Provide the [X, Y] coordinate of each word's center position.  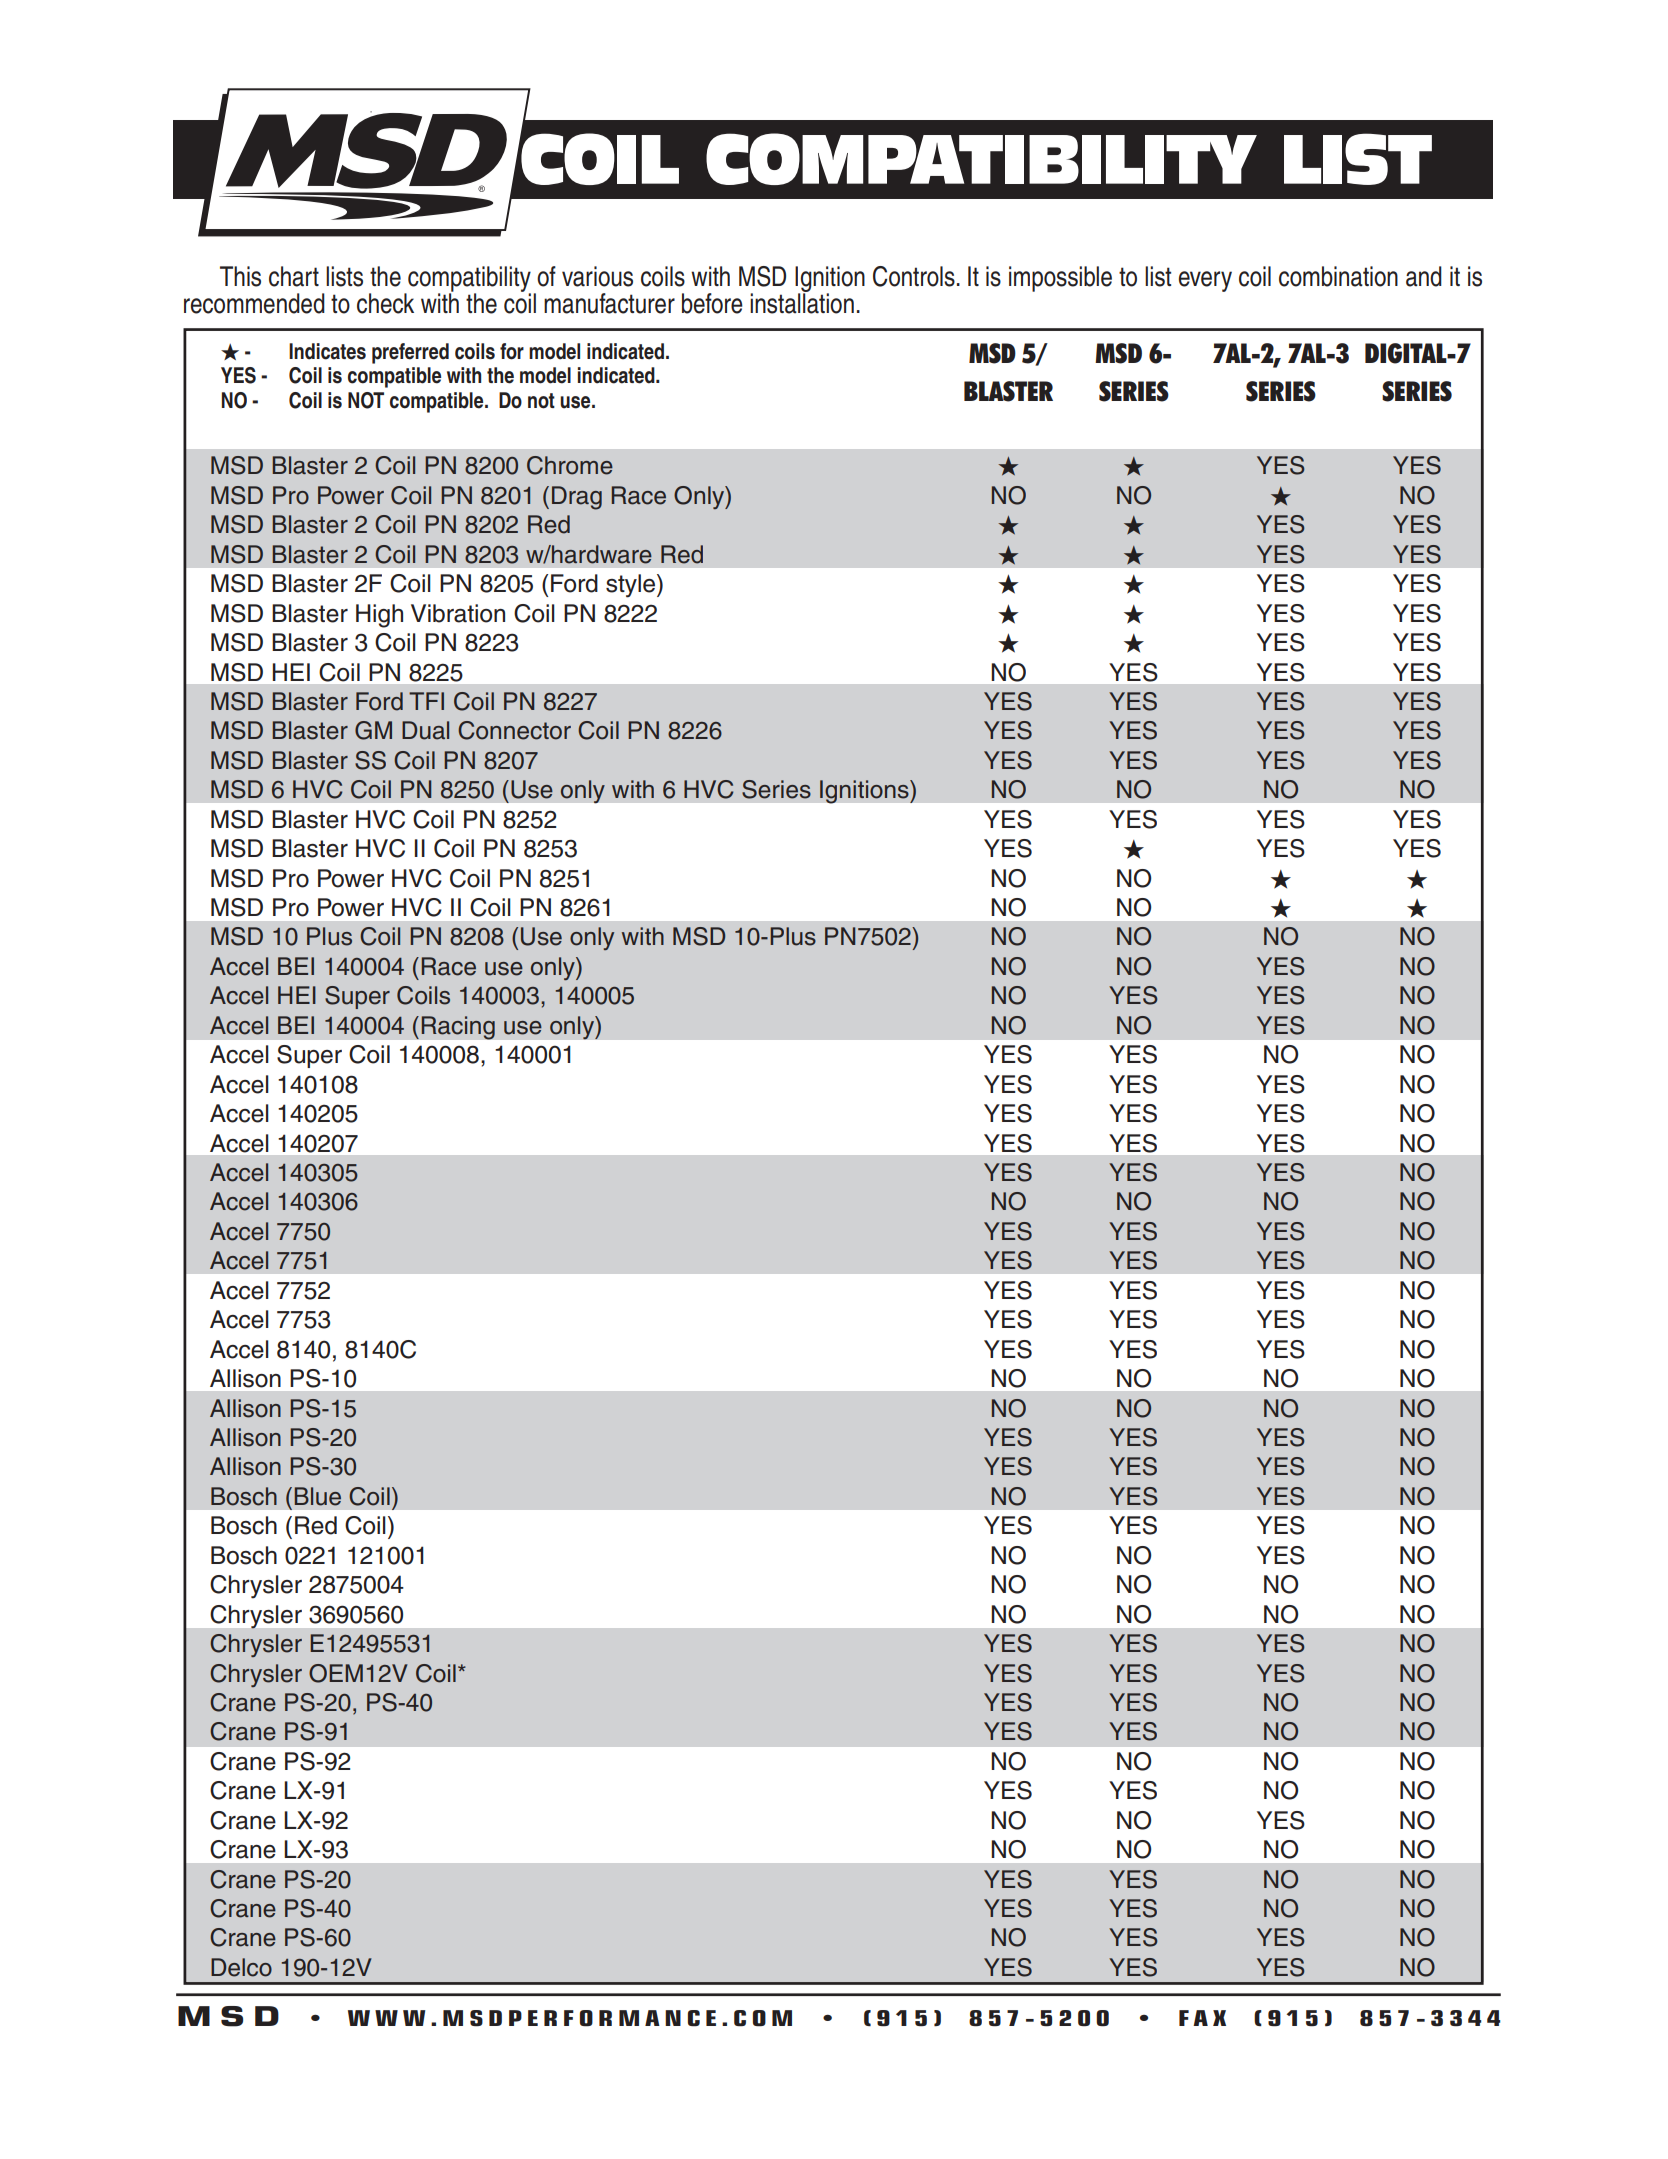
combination [1338, 276]
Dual [425, 730]
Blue [318, 1496]
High [379, 616]
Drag [577, 498]
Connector [514, 730]
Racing [458, 1028]
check [385, 303]
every [1205, 281]
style [632, 586]
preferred [410, 353]
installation [802, 302]
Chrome [570, 465]
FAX [1202, 2018]
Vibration [458, 613]
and [1424, 276]
